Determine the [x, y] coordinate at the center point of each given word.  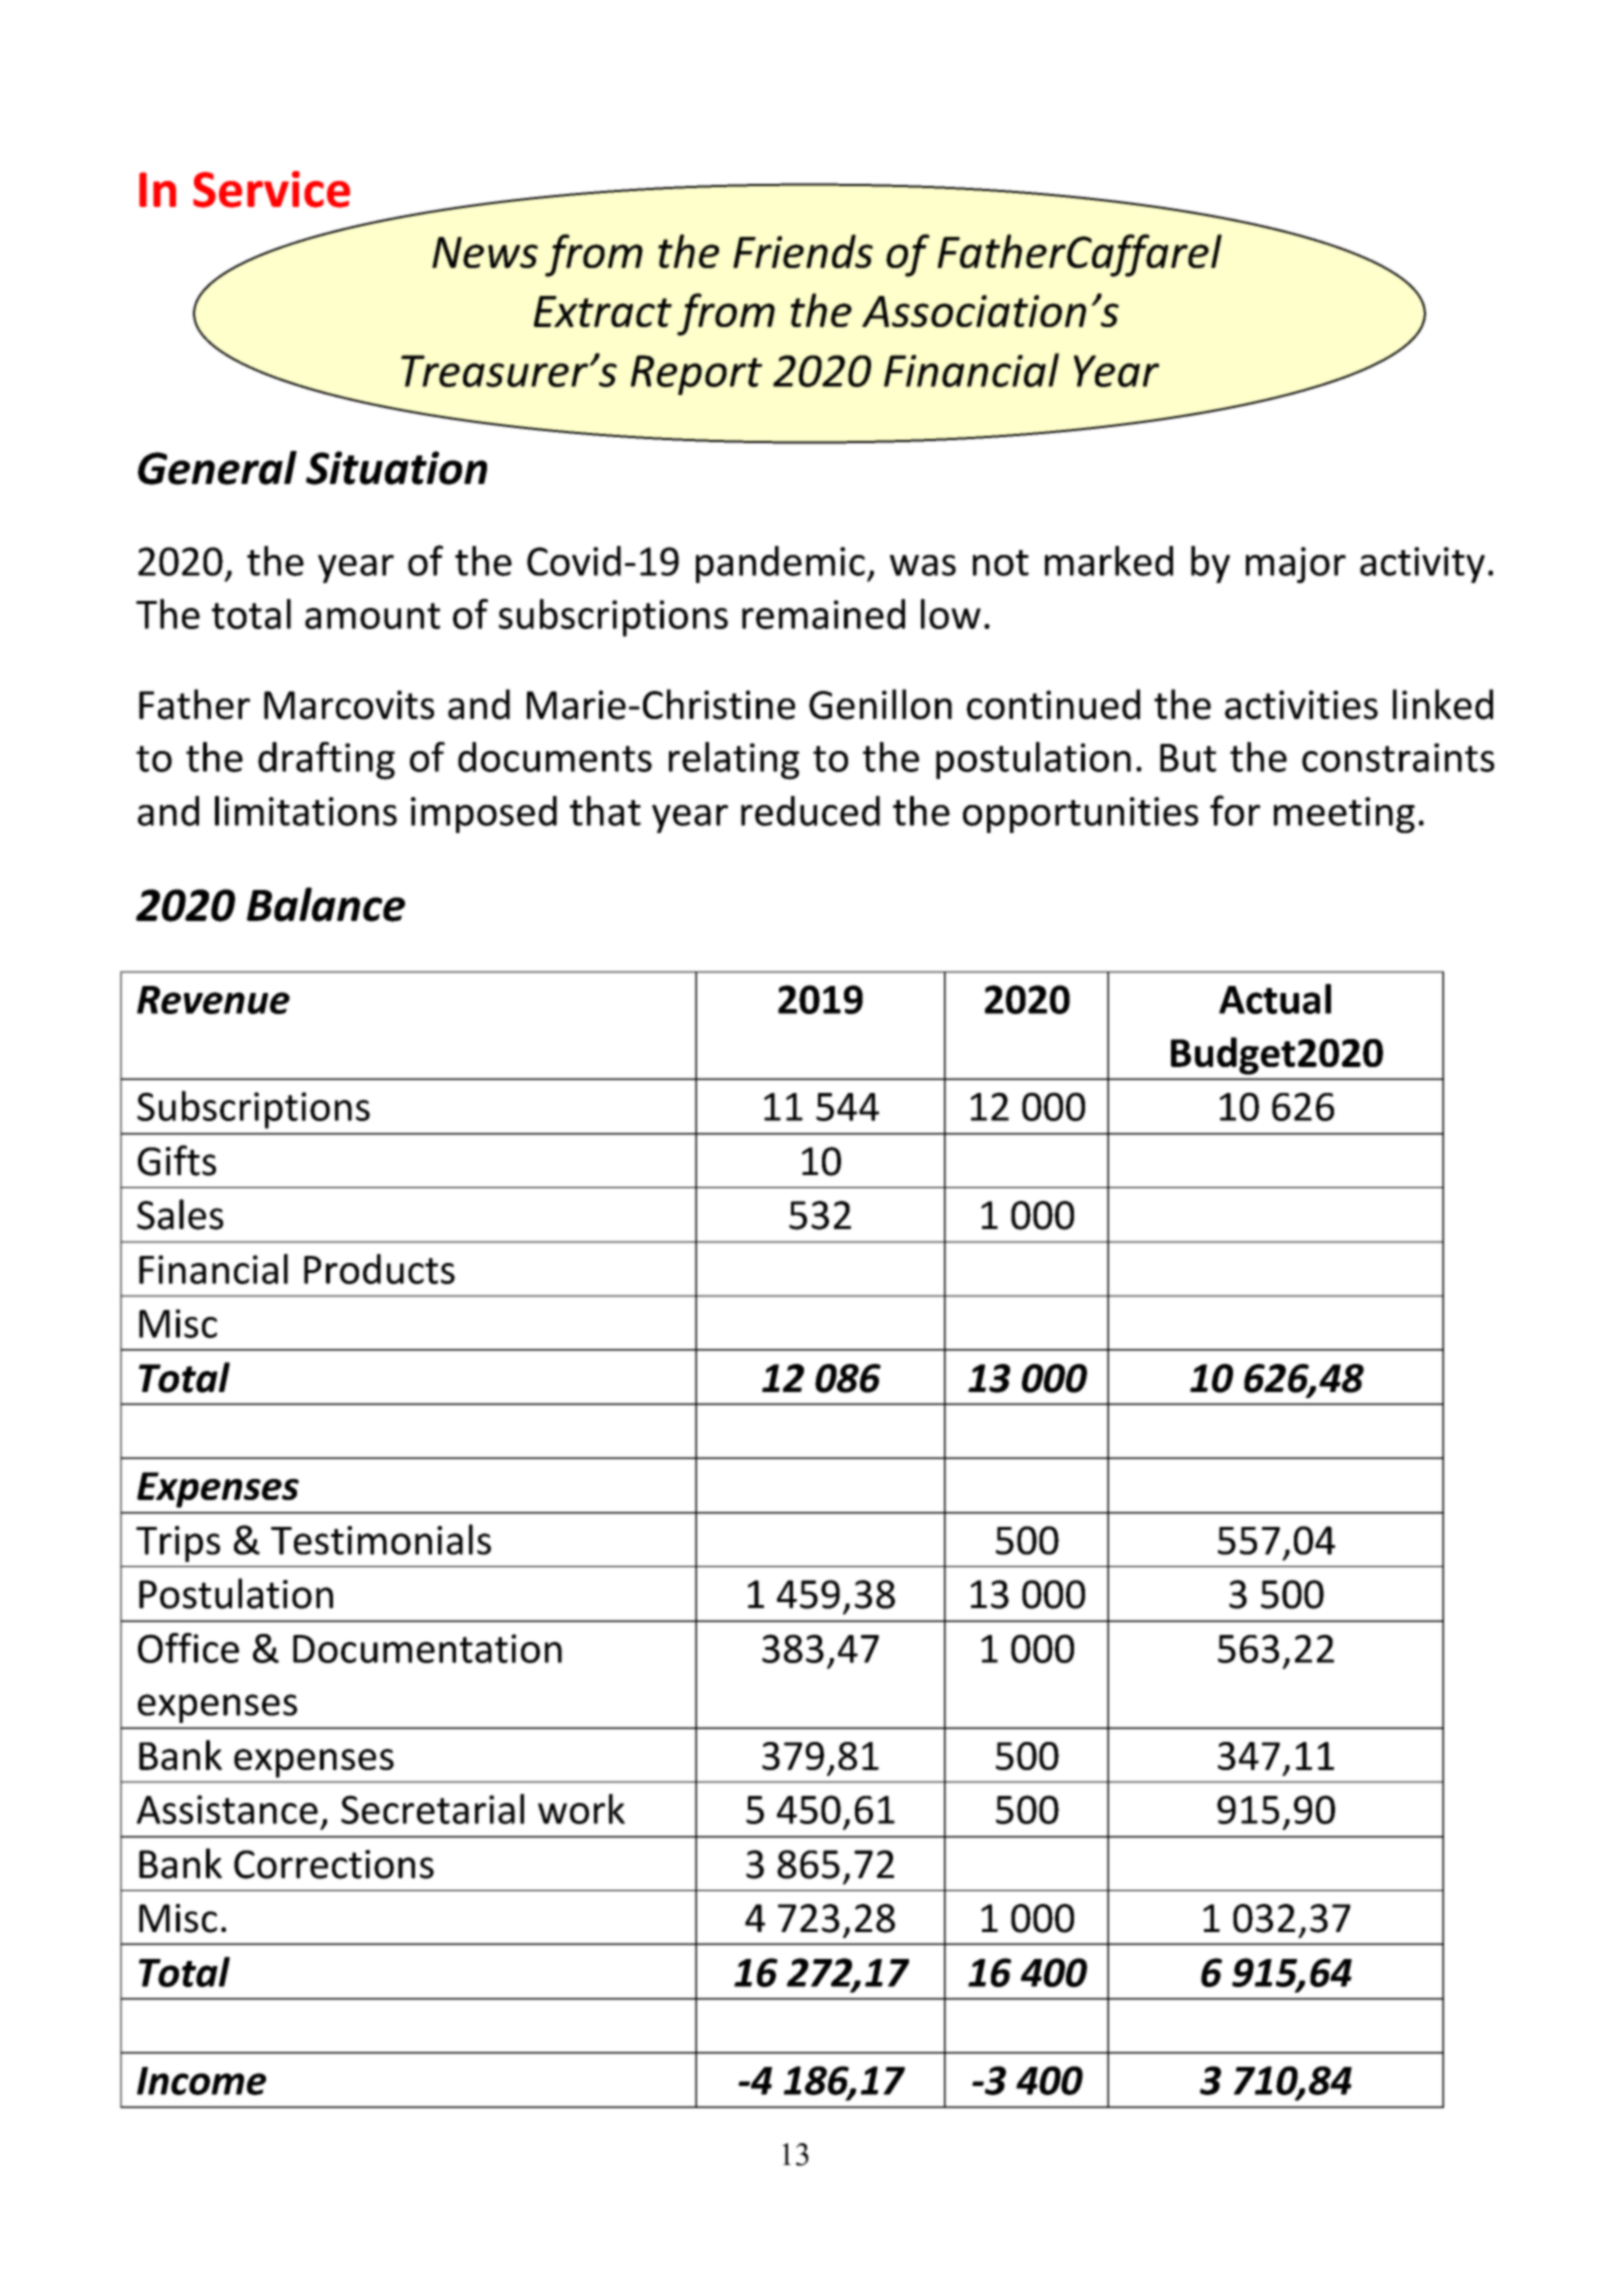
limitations [306, 811]
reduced [810, 811]
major [1296, 565]
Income [201, 2081]
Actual [1275, 999]
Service [271, 189]
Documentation [427, 1648]
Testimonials [381, 1539]
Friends [803, 251]
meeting [1344, 815]
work [581, 1809]
